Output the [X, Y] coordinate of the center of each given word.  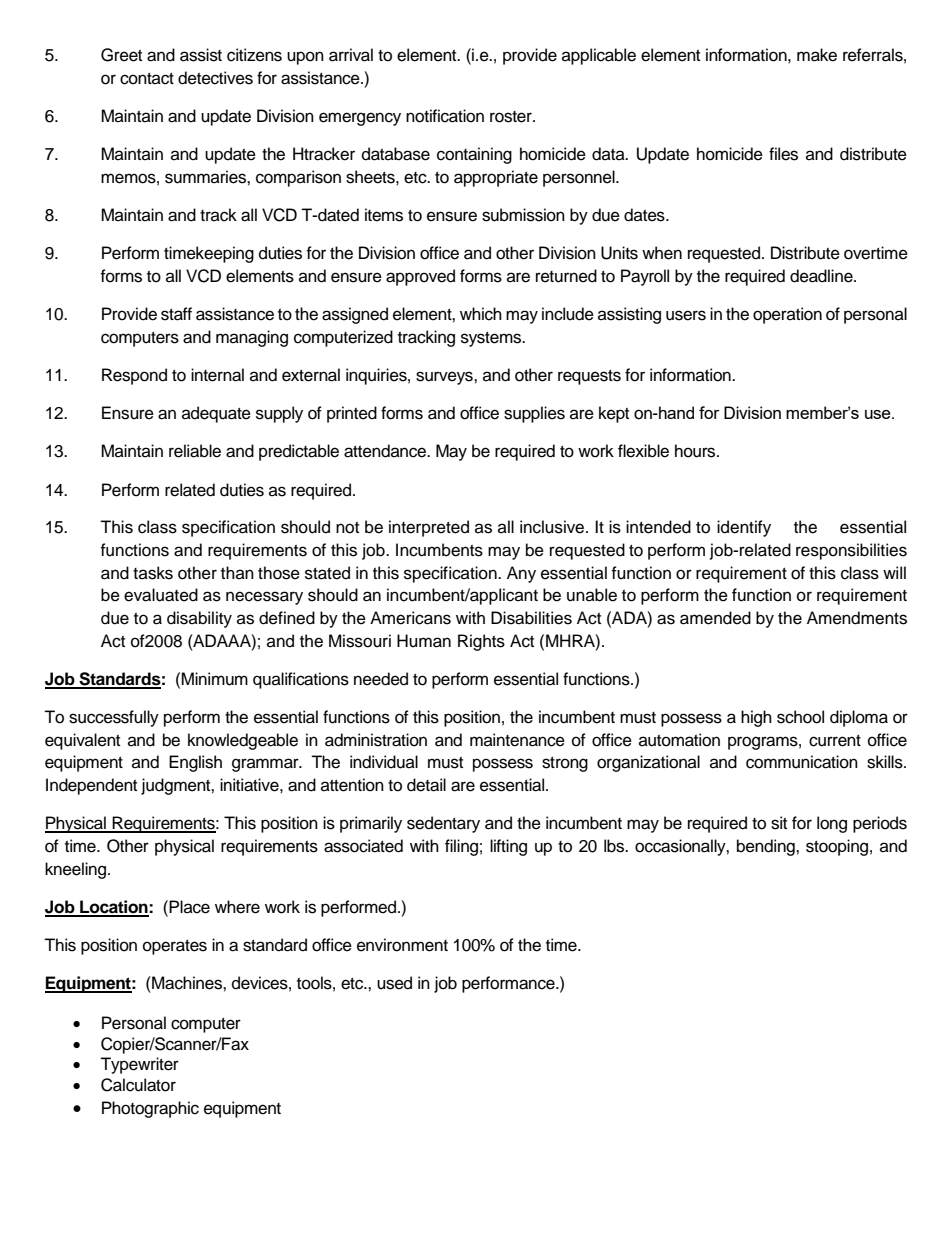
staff [176, 314]
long [832, 824]
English [195, 763]
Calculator [138, 1085]
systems [492, 339]
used [394, 983]
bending [767, 847]
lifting [508, 847]
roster [512, 117]
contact [147, 79]
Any [521, 574]
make [817, 55]
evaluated [161, 595]
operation [787, 315]
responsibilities [851, 551]
